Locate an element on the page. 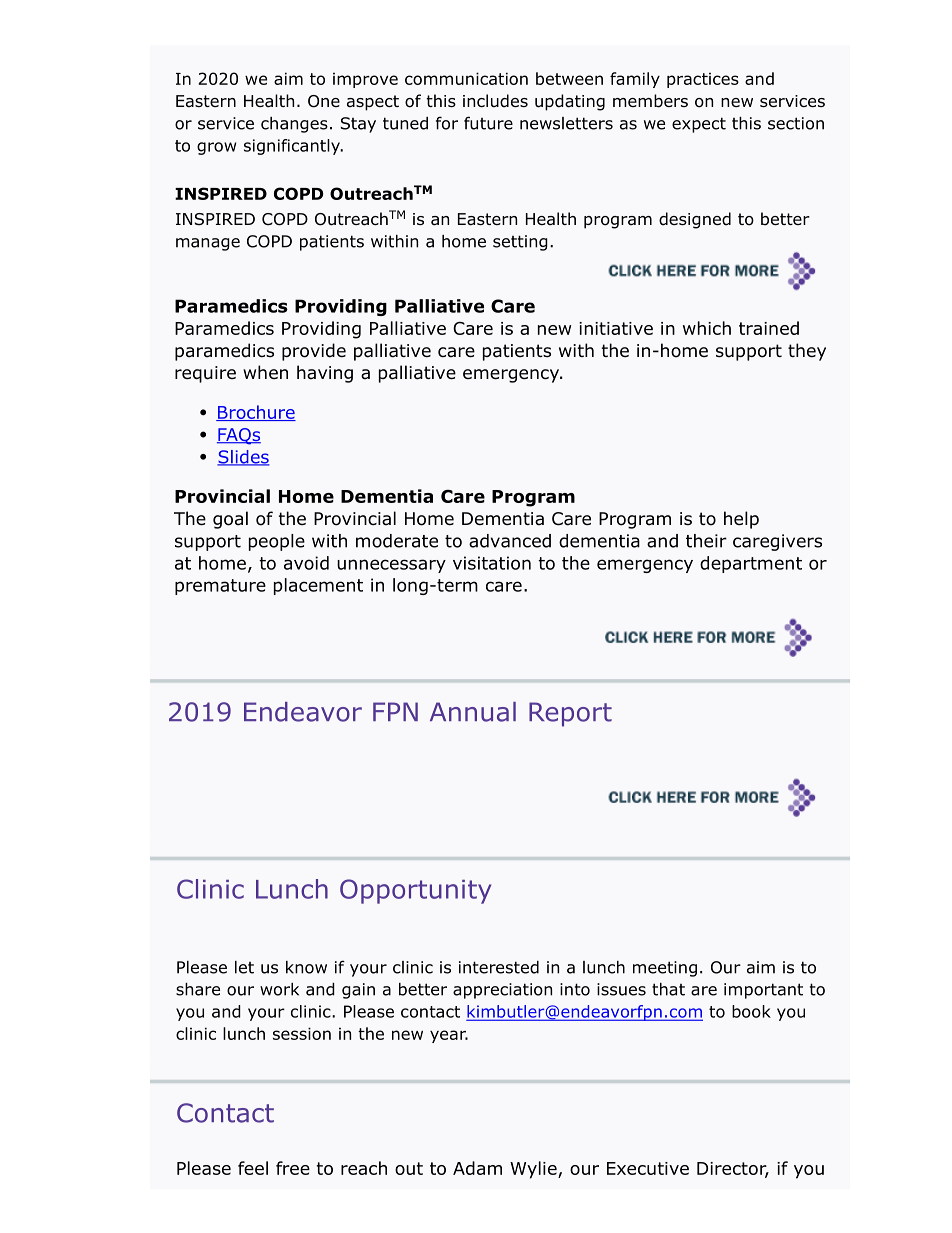 This page has width=952, height=1233. placement is located at coordinates (318, 586).
